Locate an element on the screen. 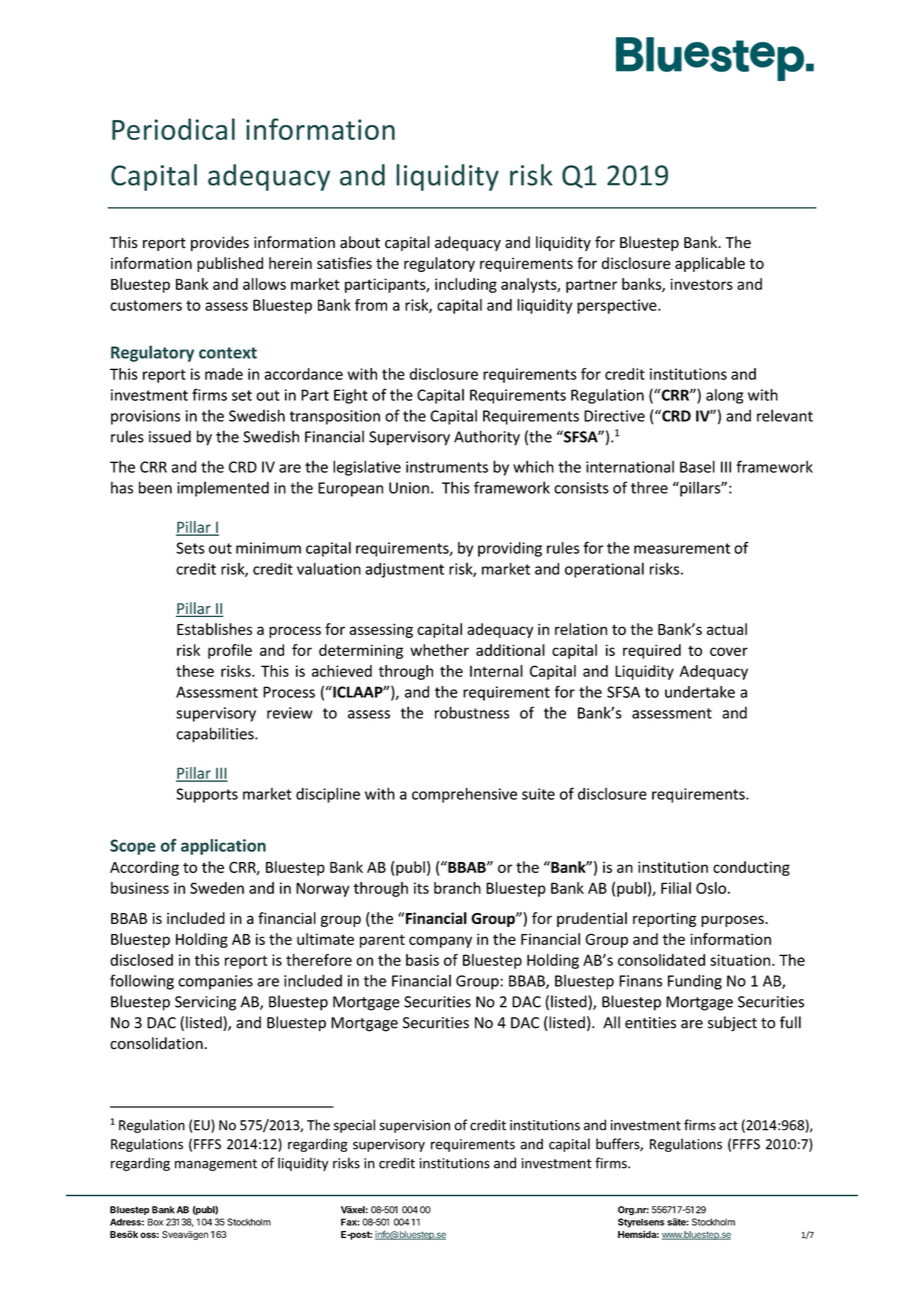  Basel is located at coordinates (697, 466).
